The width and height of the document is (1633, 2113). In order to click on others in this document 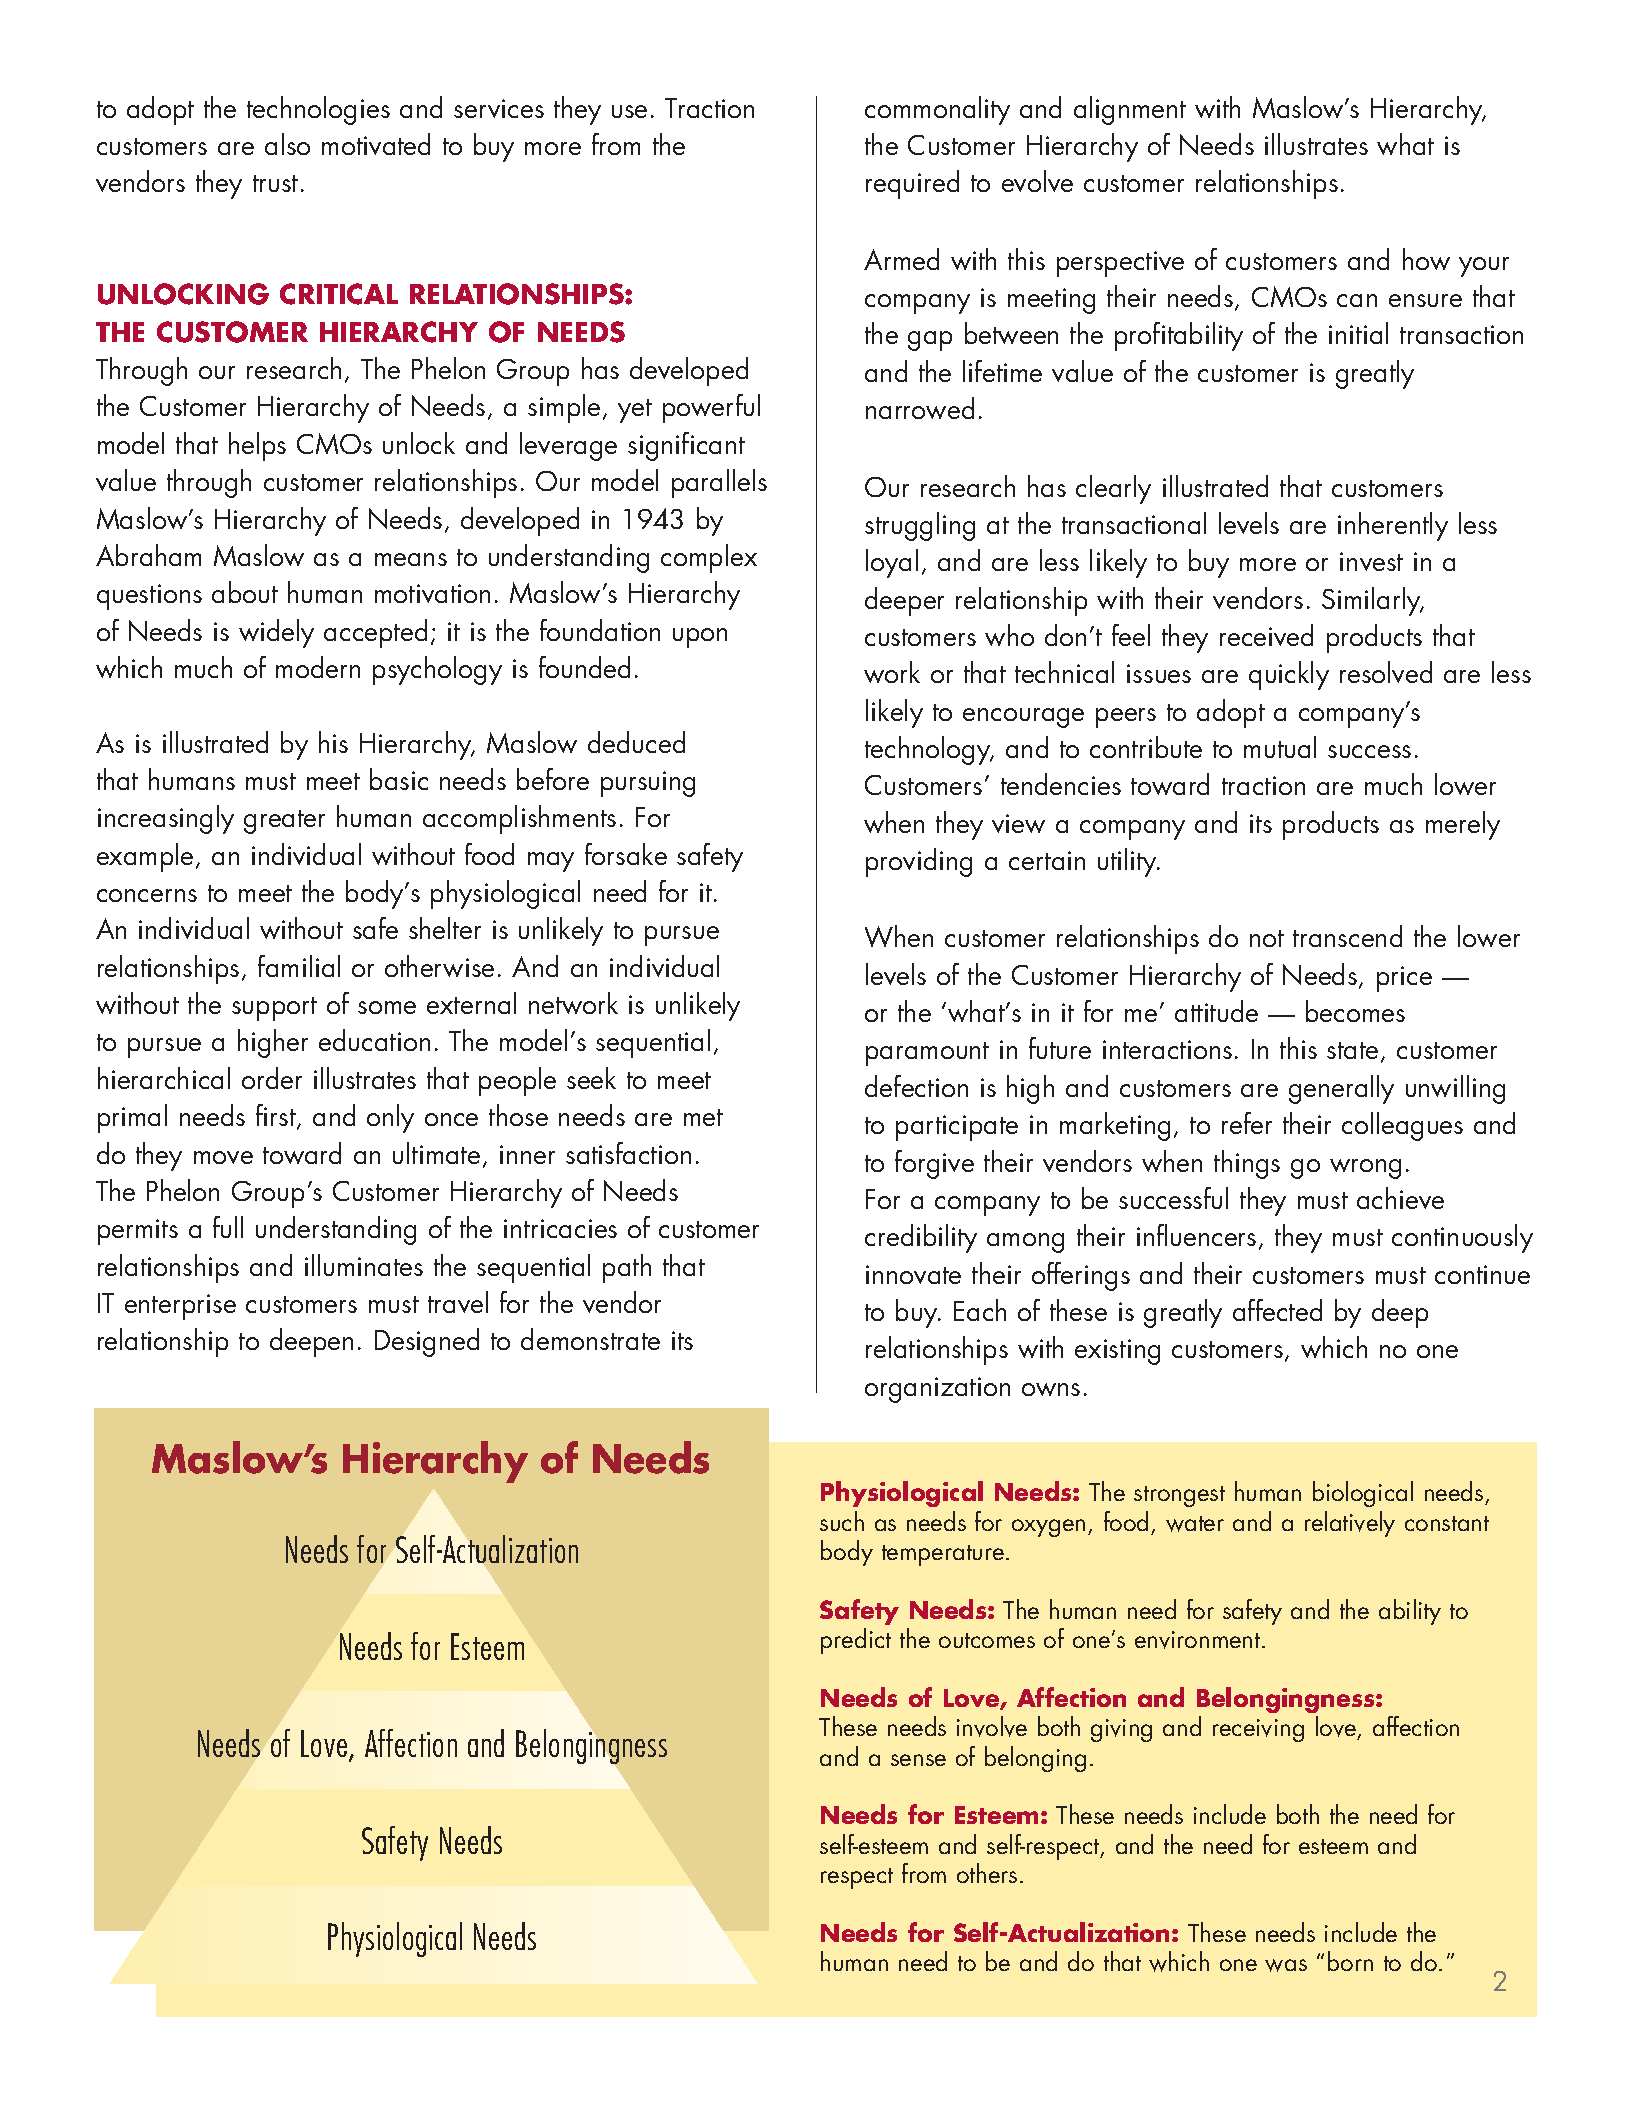, I will do `click(987, 1873)`.
